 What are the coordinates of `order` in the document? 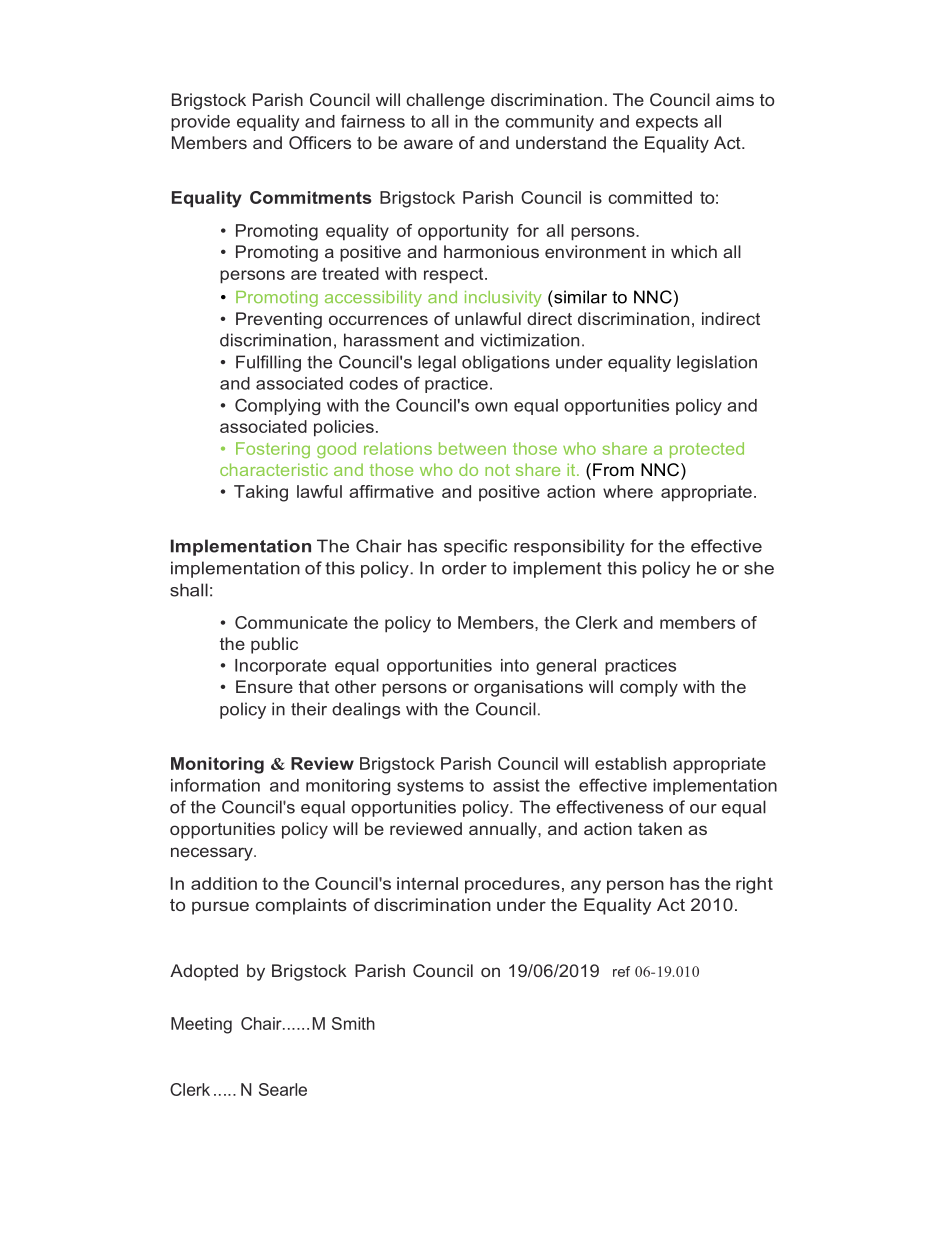 It's located at (464, 568).
